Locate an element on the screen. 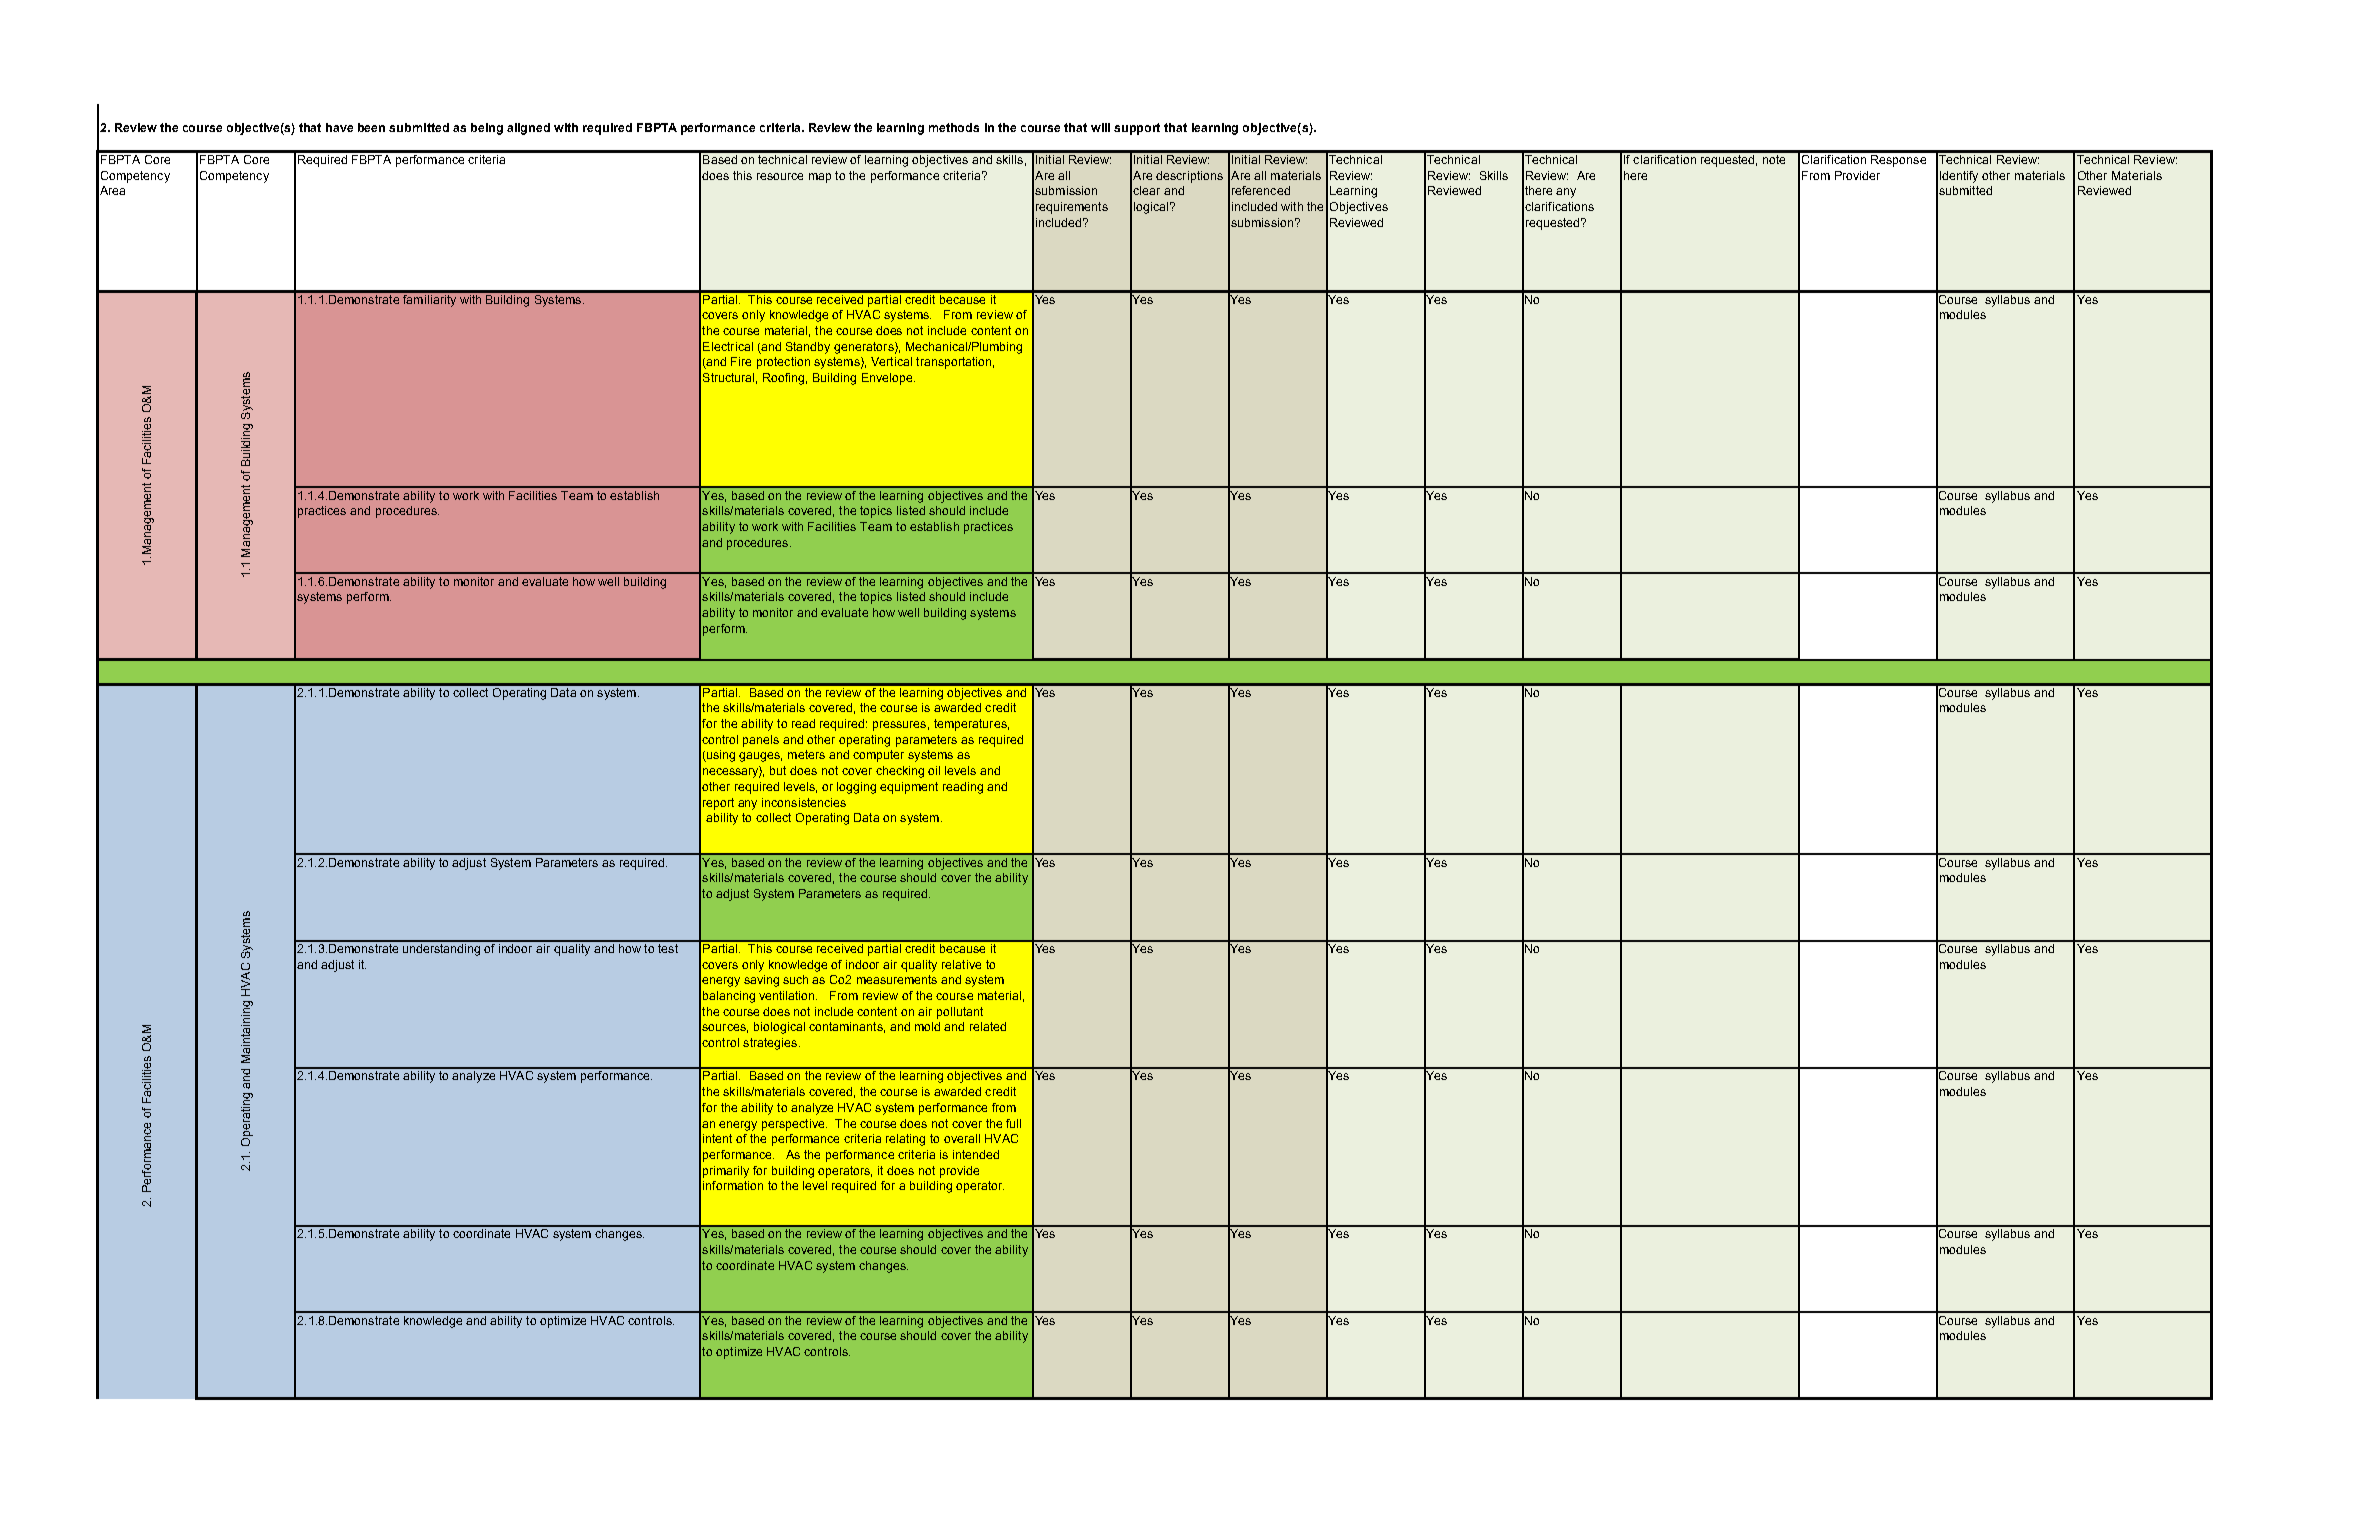  full is located at coordinates (1013, 1123).
